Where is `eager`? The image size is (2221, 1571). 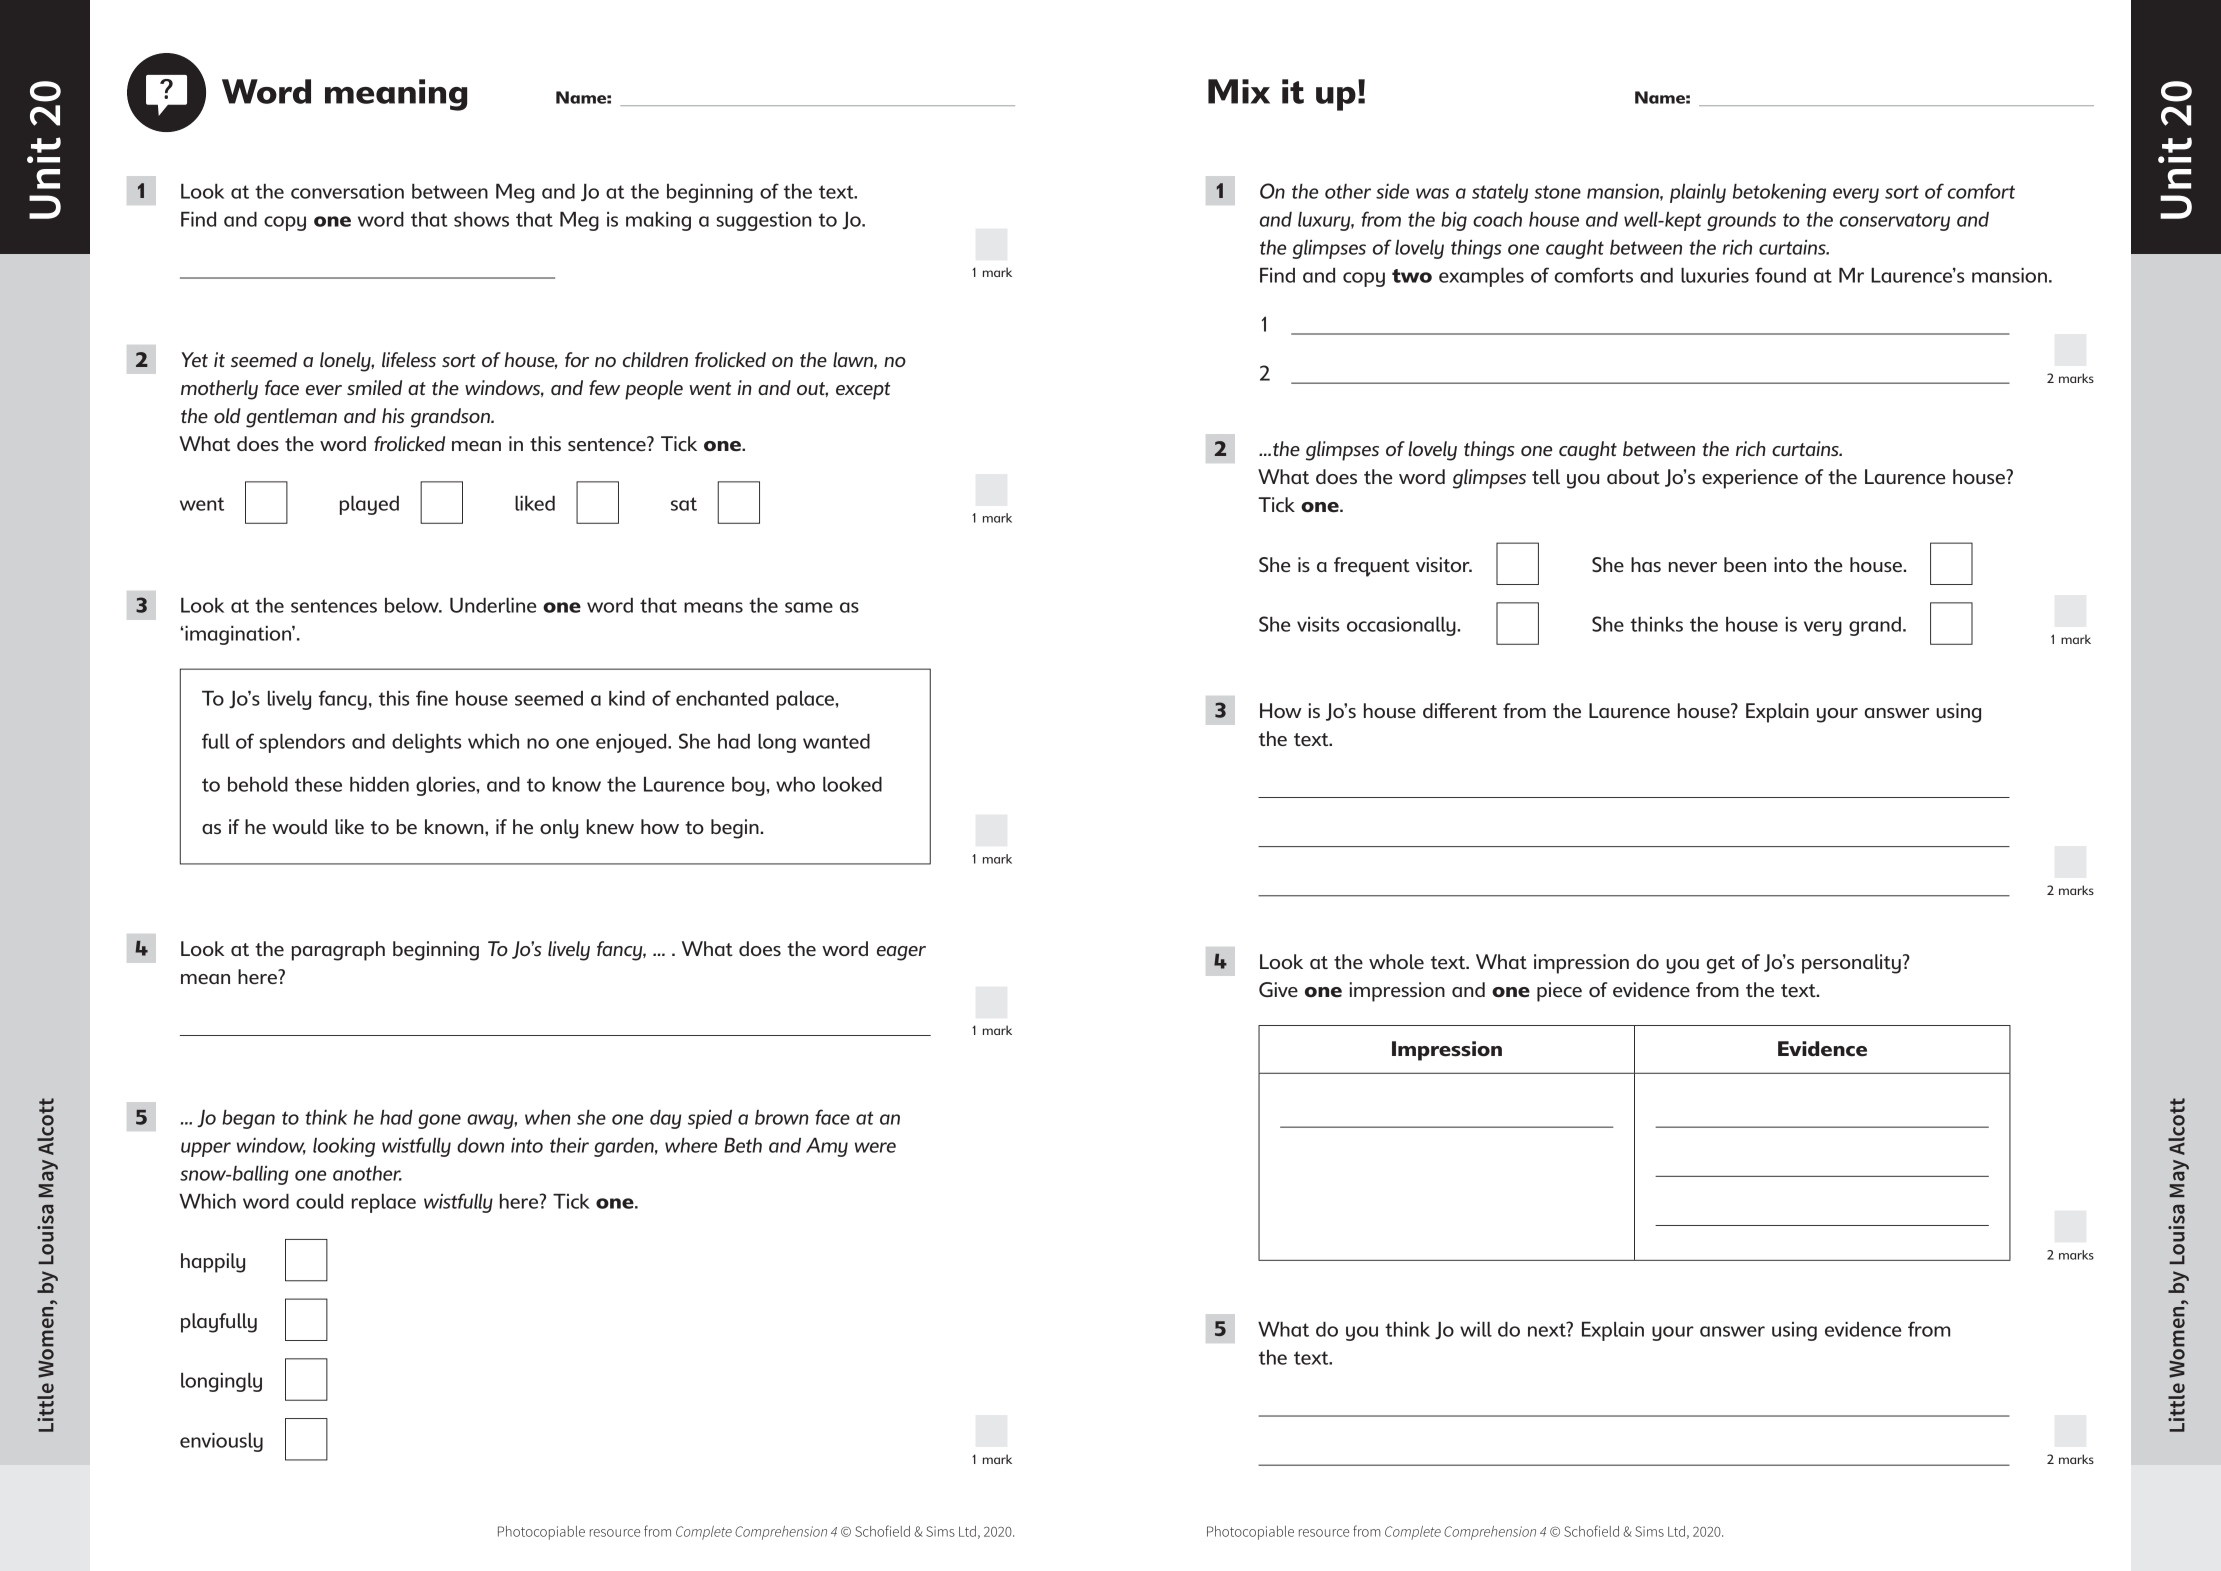 eager is located at coordinates (901, 953).
